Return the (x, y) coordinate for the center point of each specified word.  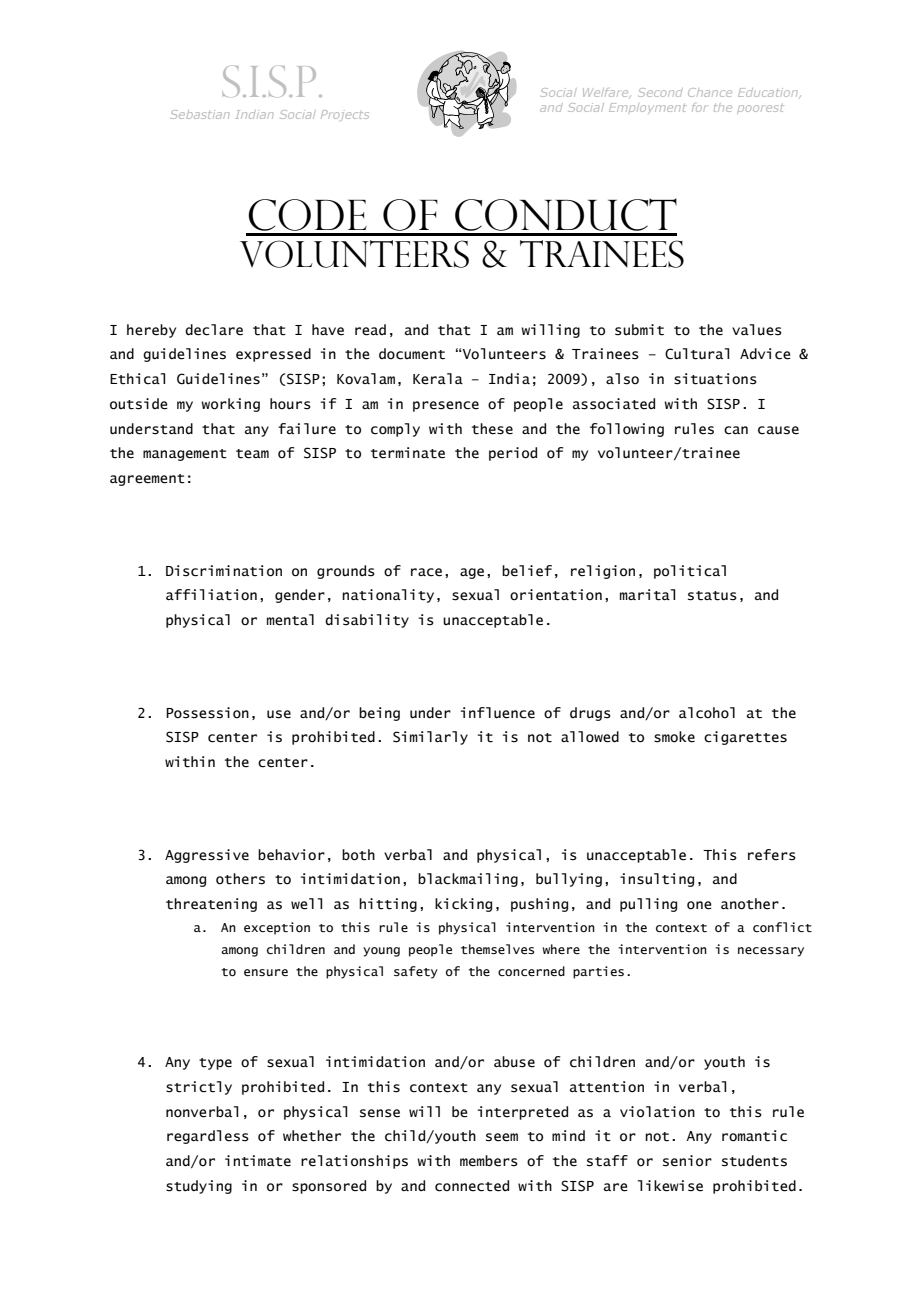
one (699, 905)
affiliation (211, 595)
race (426, 572)
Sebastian (200, 114)
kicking (463, 905)
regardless (208, 1137)
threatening (211, 905)
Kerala (438, 379)
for (699, 107)
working (230, 405)
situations (715, 379)
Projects (345, 115)
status (712, 596)
